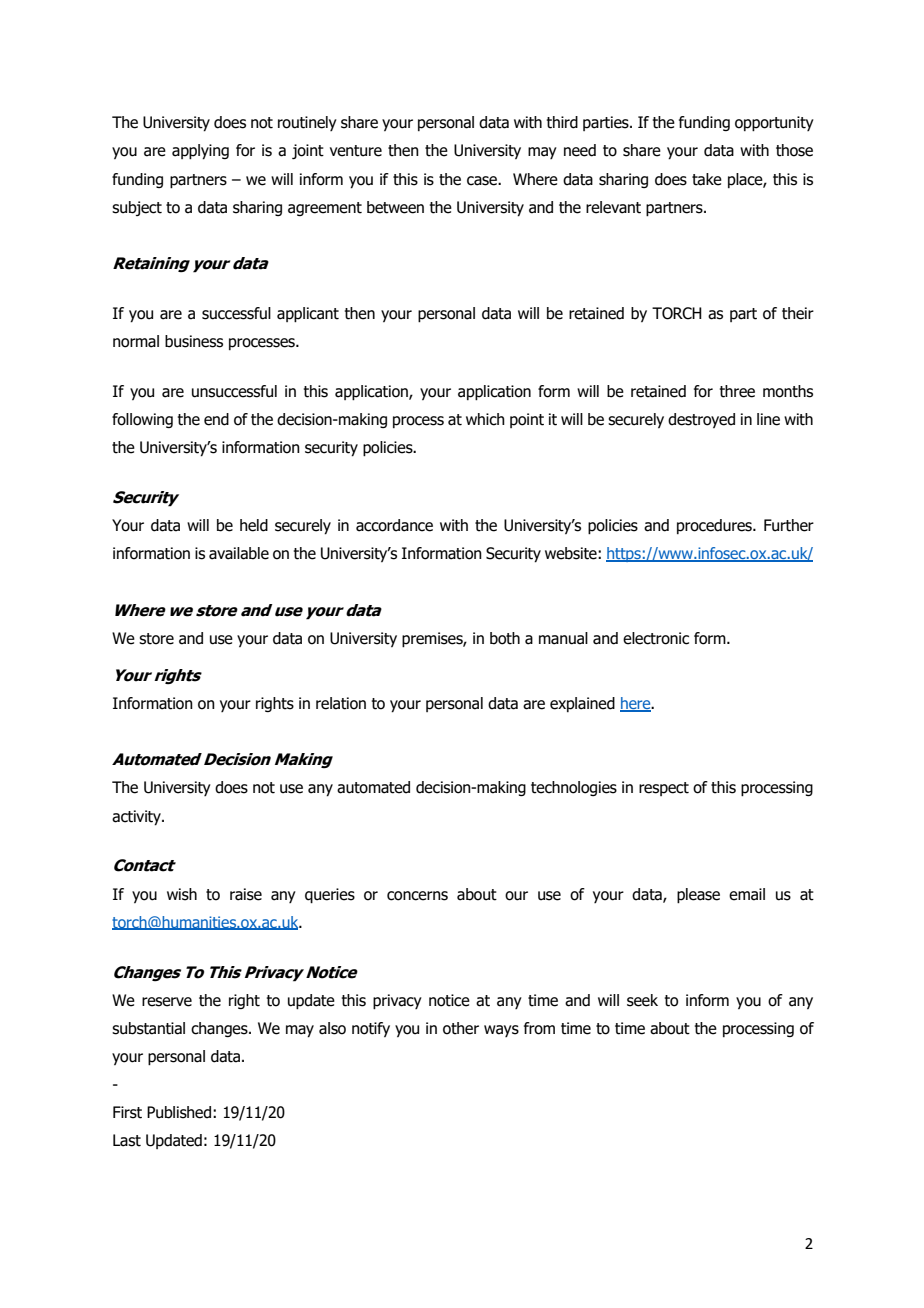 Image resolution: width=924 pixels, height=1308 pixels. I want to click on applying, so click(200, 152).
